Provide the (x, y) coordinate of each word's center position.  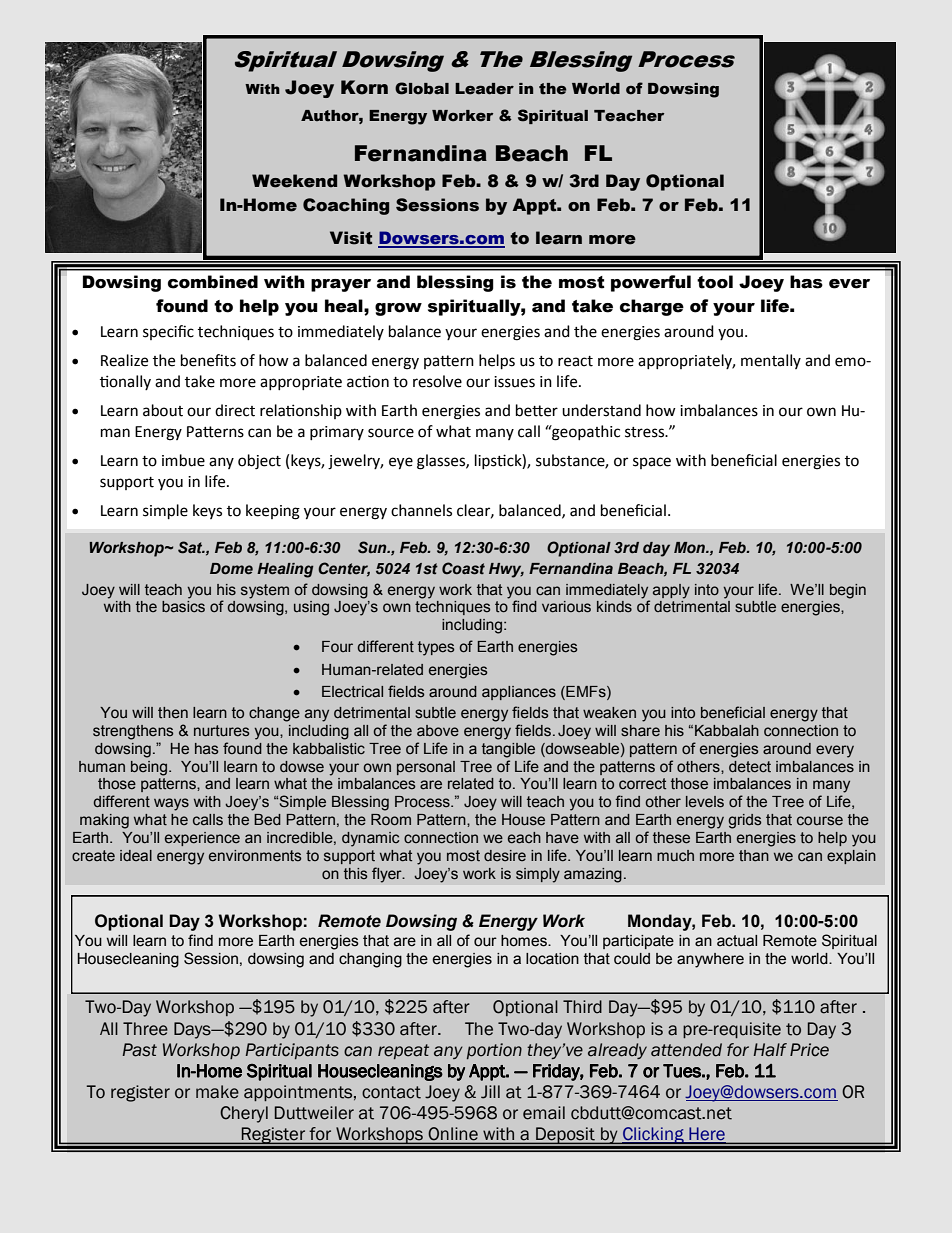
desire (505, 856)
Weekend (294, 181)
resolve (437, 381)
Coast (463, 568)
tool (715, 282)
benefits (208, 360)
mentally (771, 361)
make (217, 1092)
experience (202, 839)
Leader (484, 89)
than (754, 856)
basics (183, 607)
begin (848, 591)
